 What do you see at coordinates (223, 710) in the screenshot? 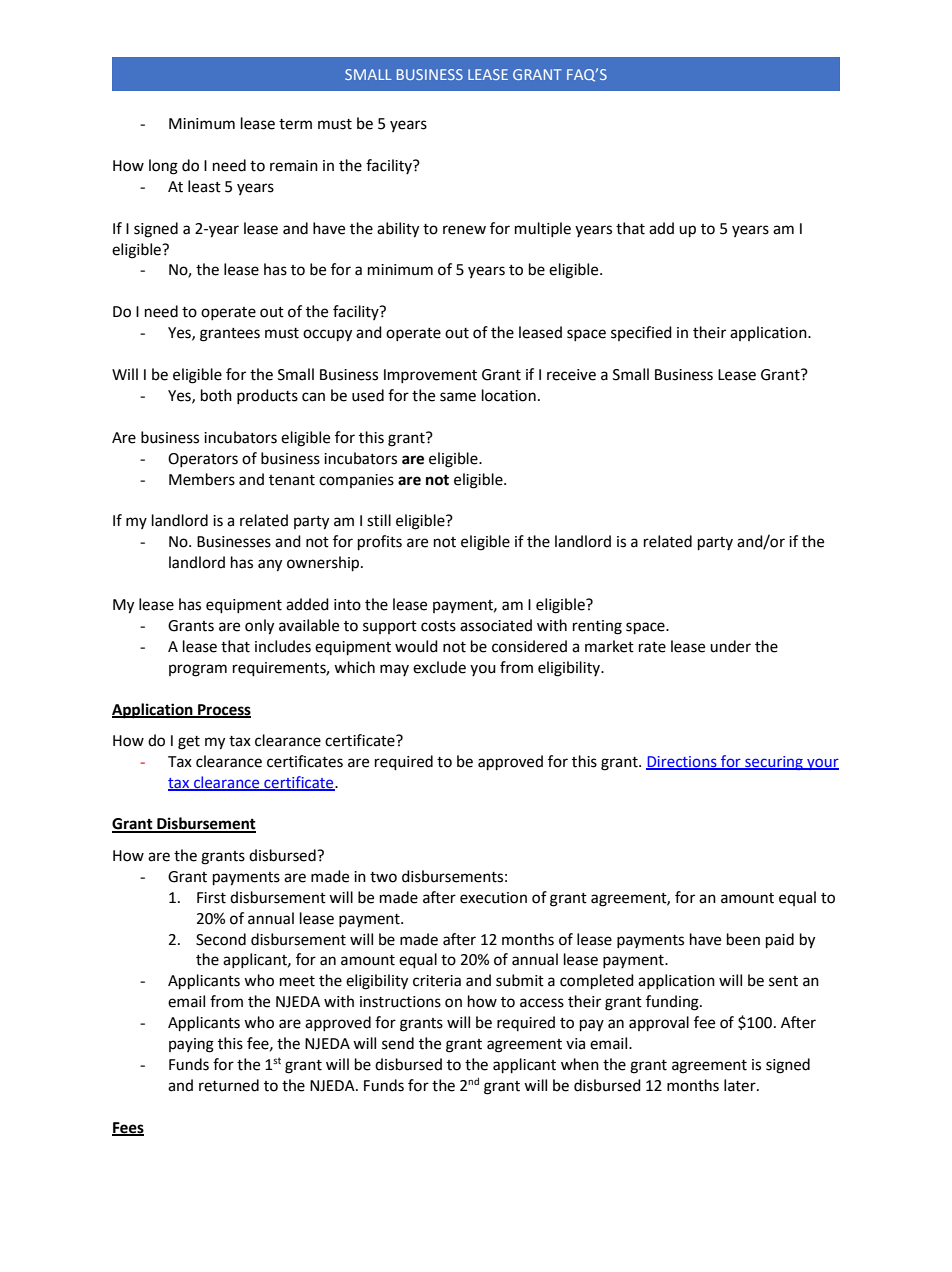
I see `Process` at bounding box center [223, 710].
